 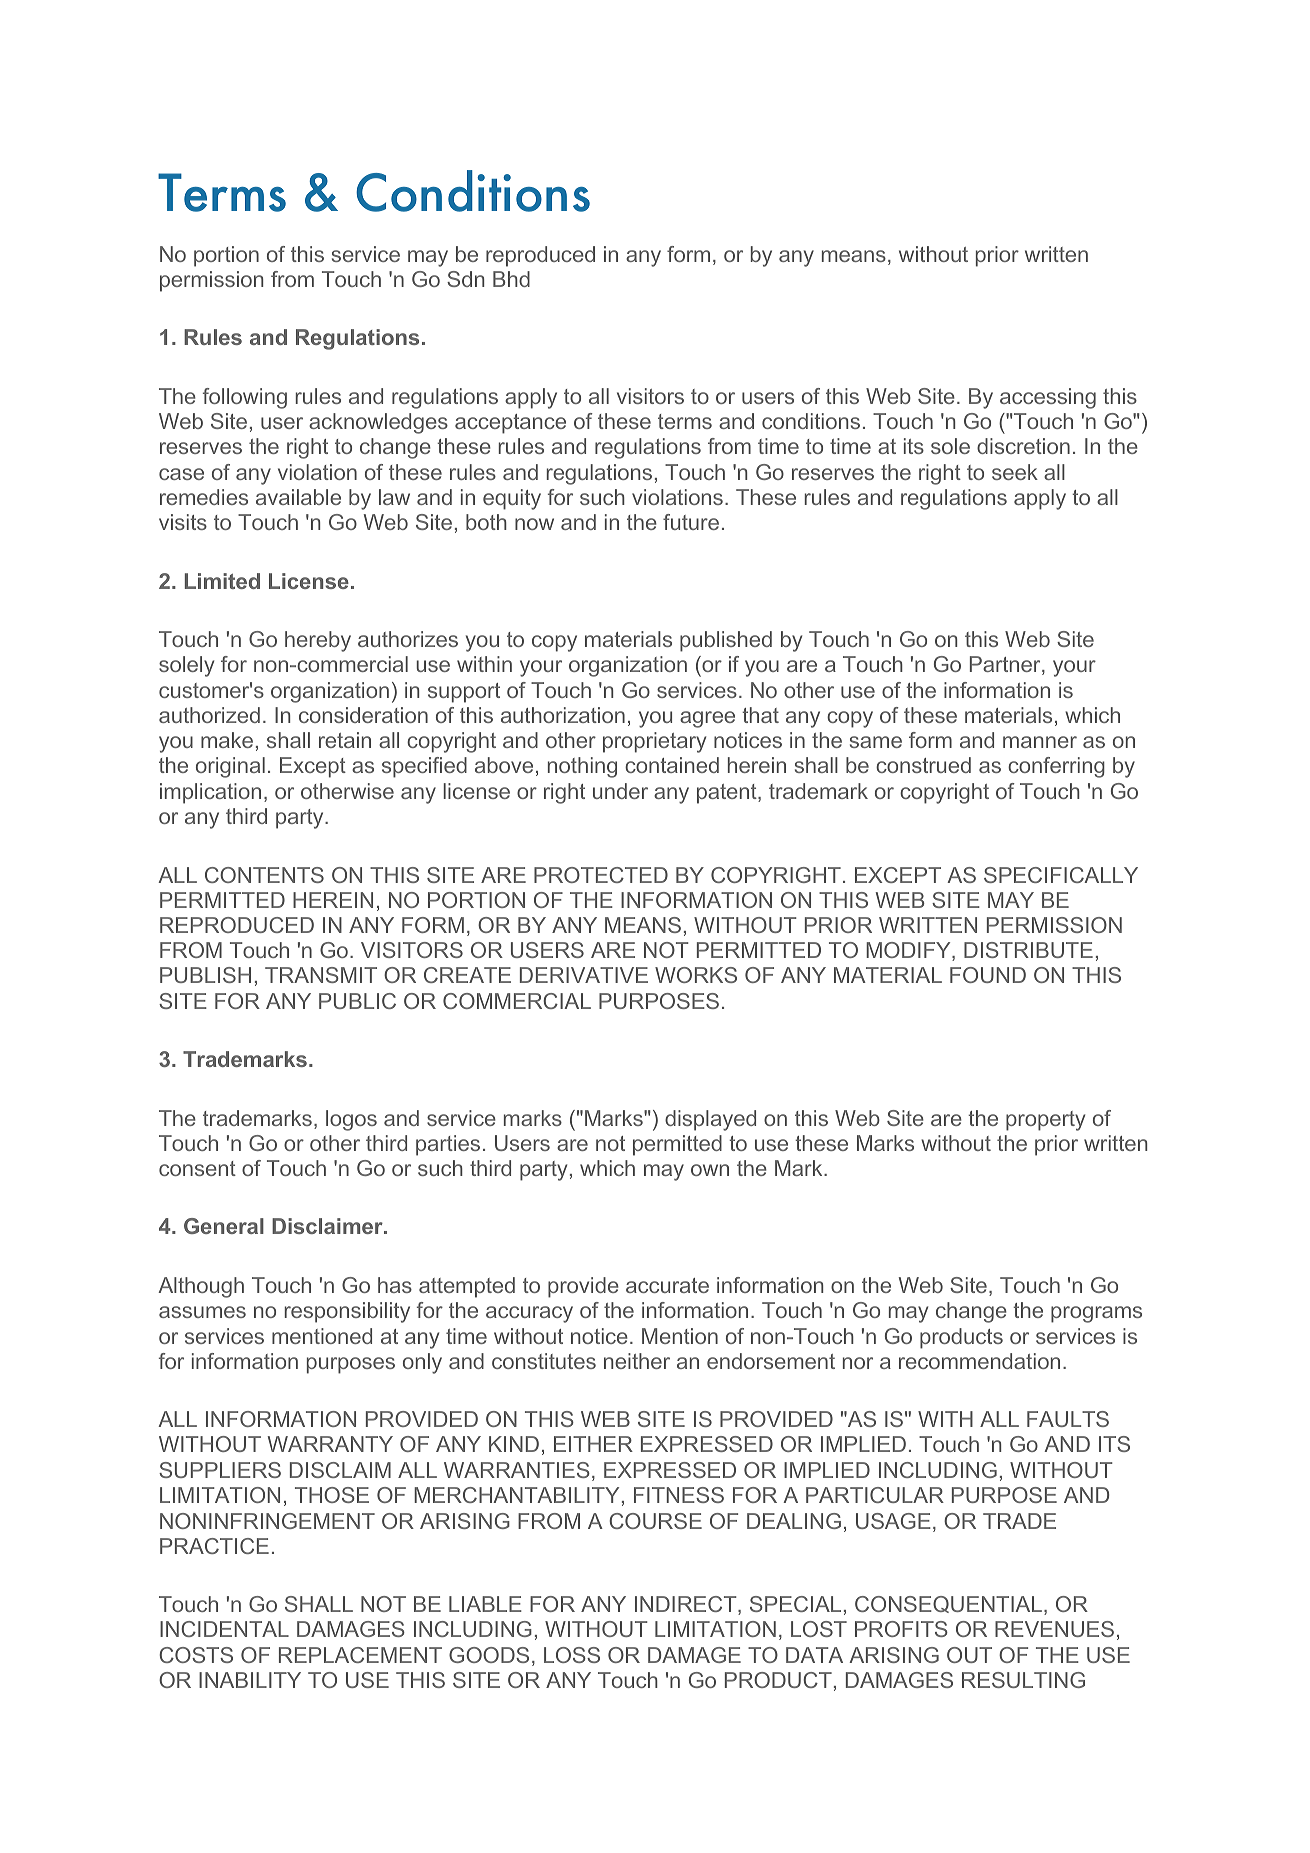 What do you see at coordinates (224, 1629) in the document?
I see `INCIDENTAL` at bounding box center [224, 1629].
